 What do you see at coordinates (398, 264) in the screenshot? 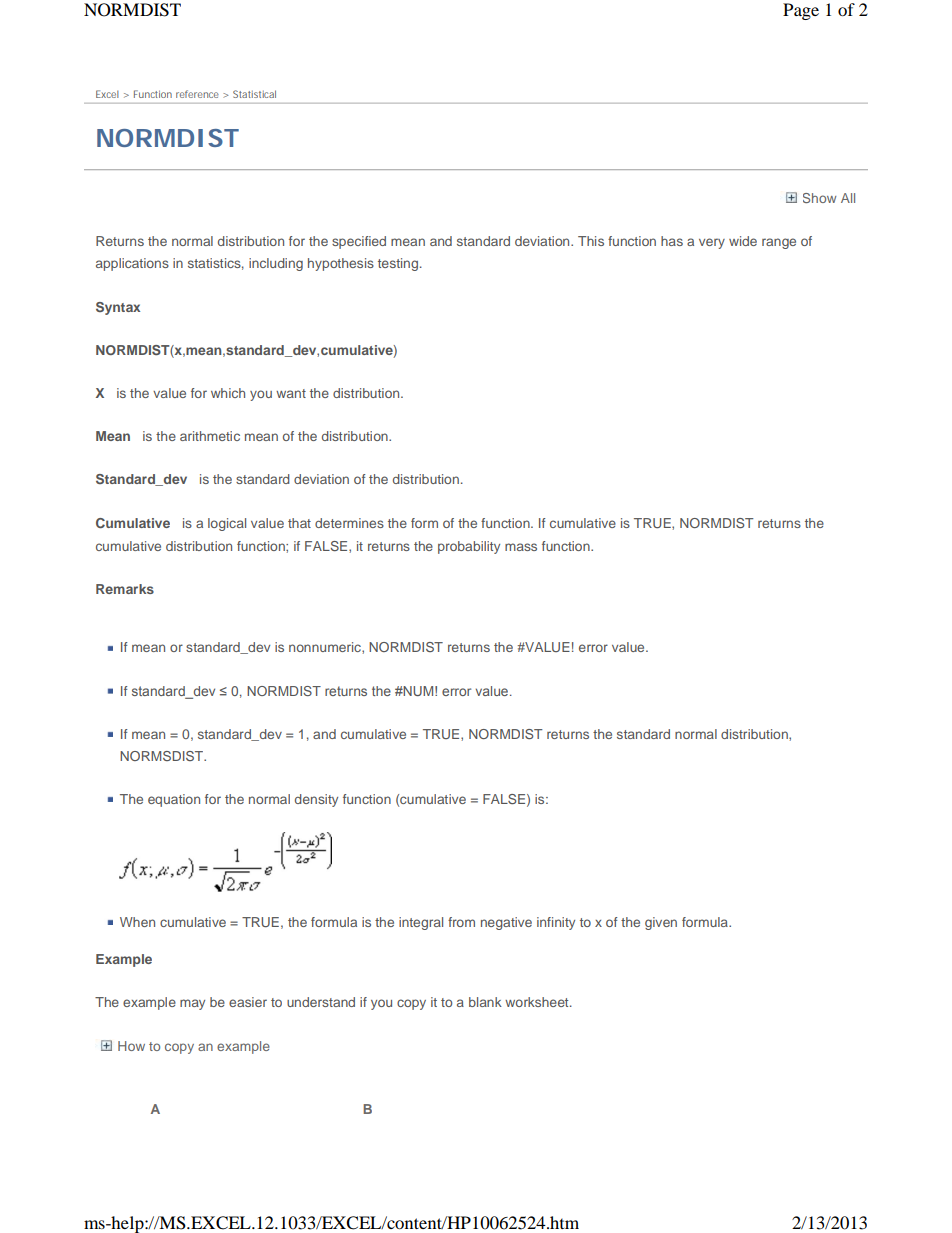
I see `testing` at bounding box center [398, 264].
